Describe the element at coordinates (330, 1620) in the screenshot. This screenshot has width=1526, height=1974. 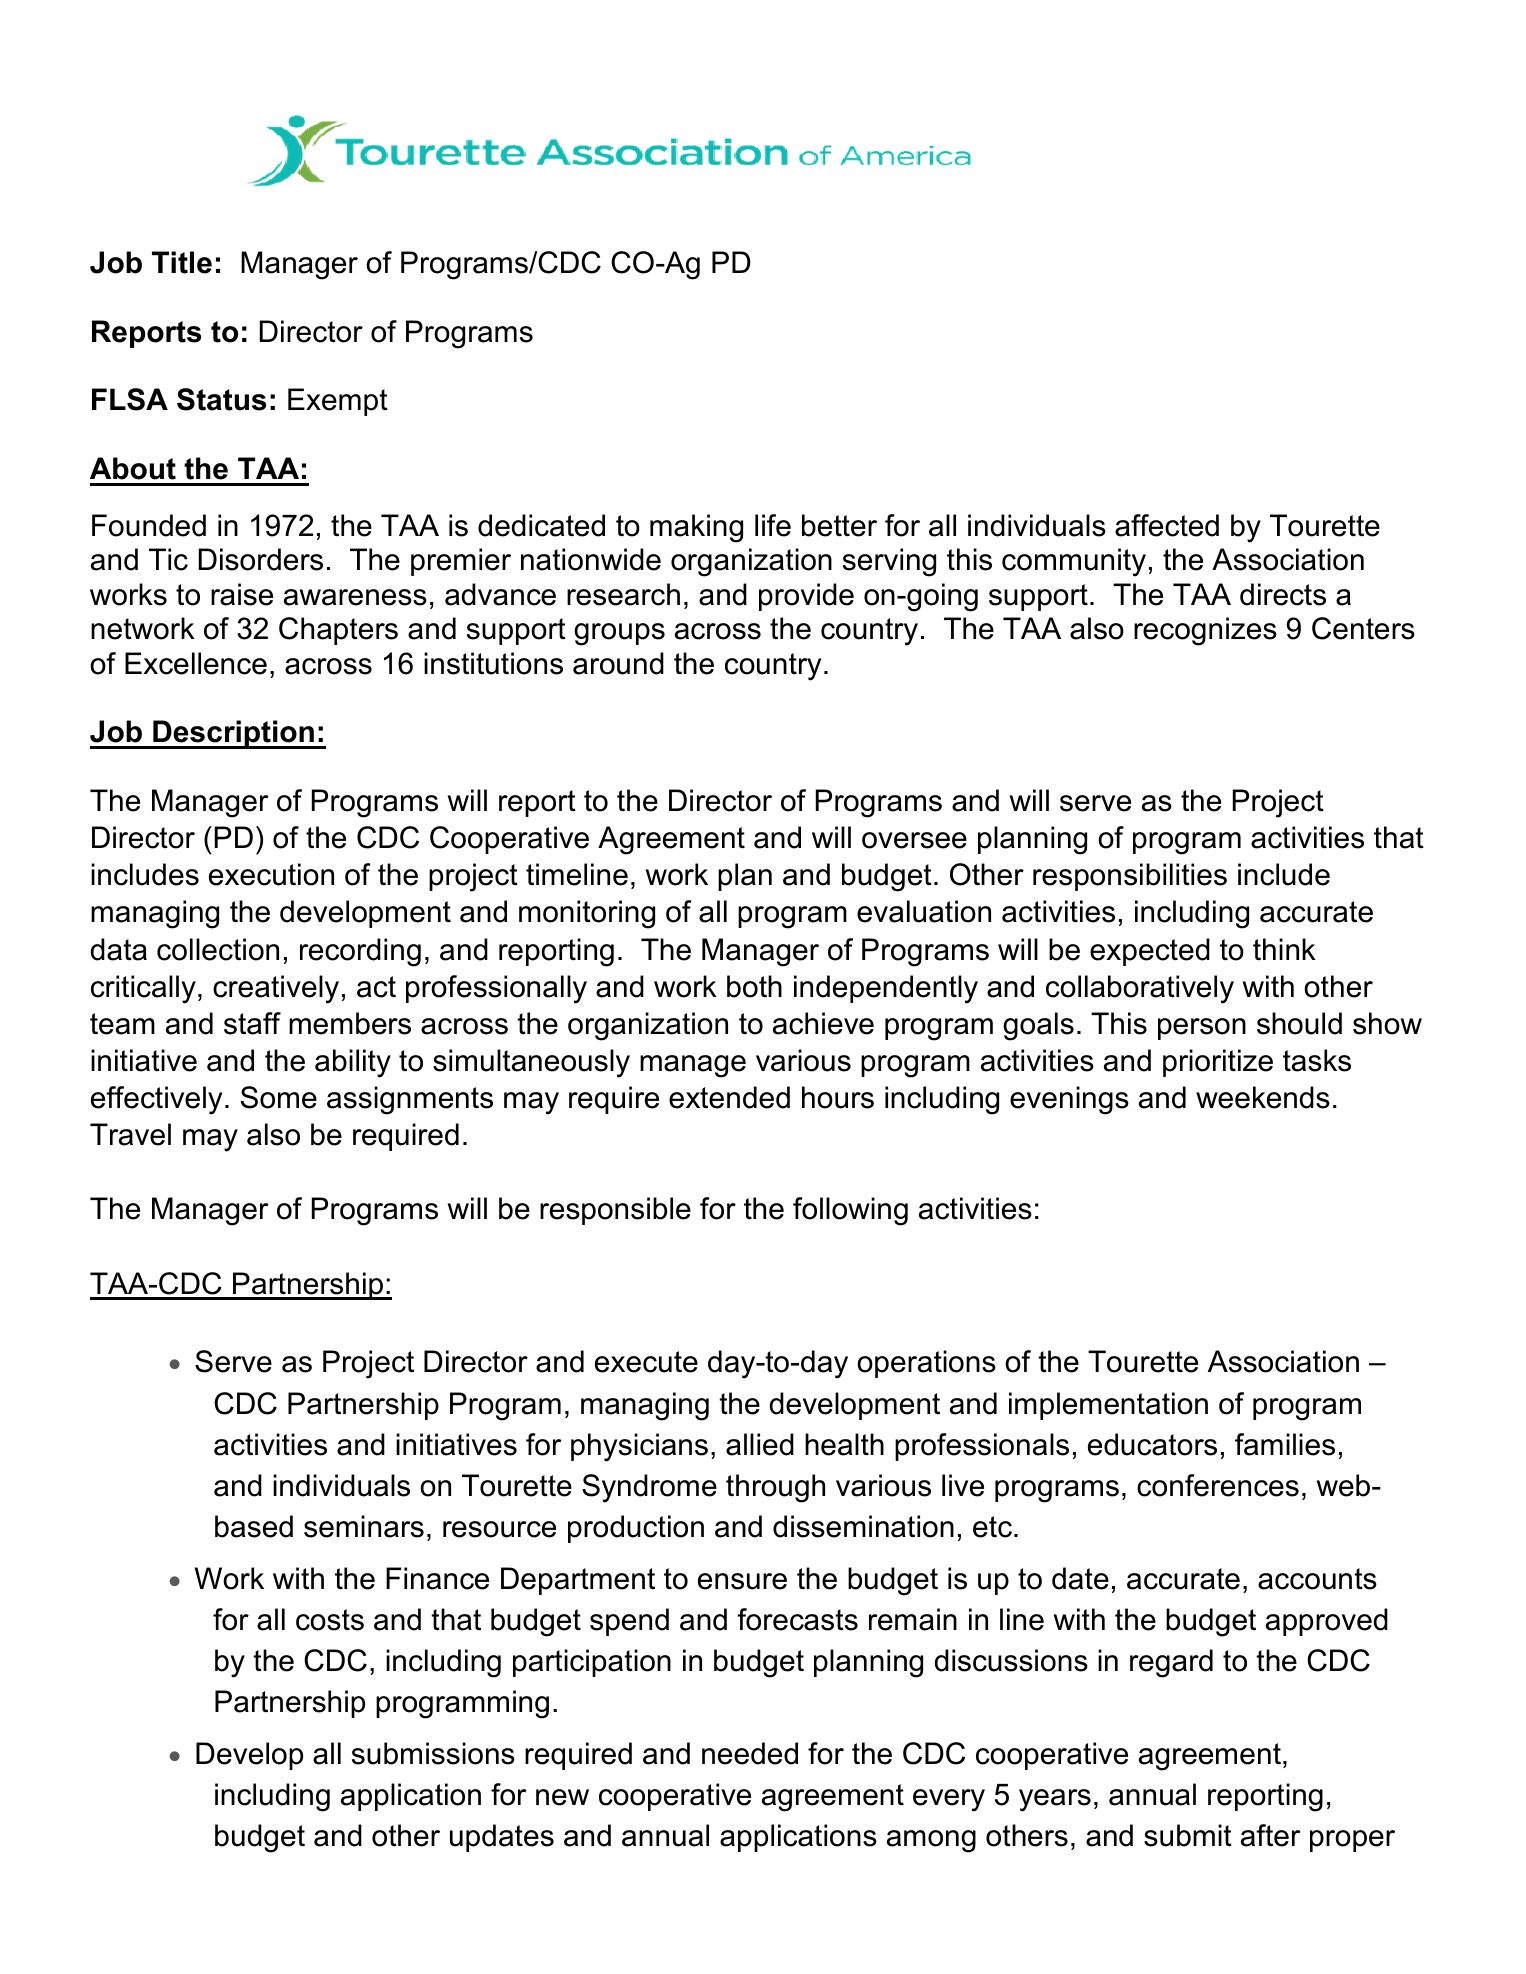
I see `costs` at that location.
